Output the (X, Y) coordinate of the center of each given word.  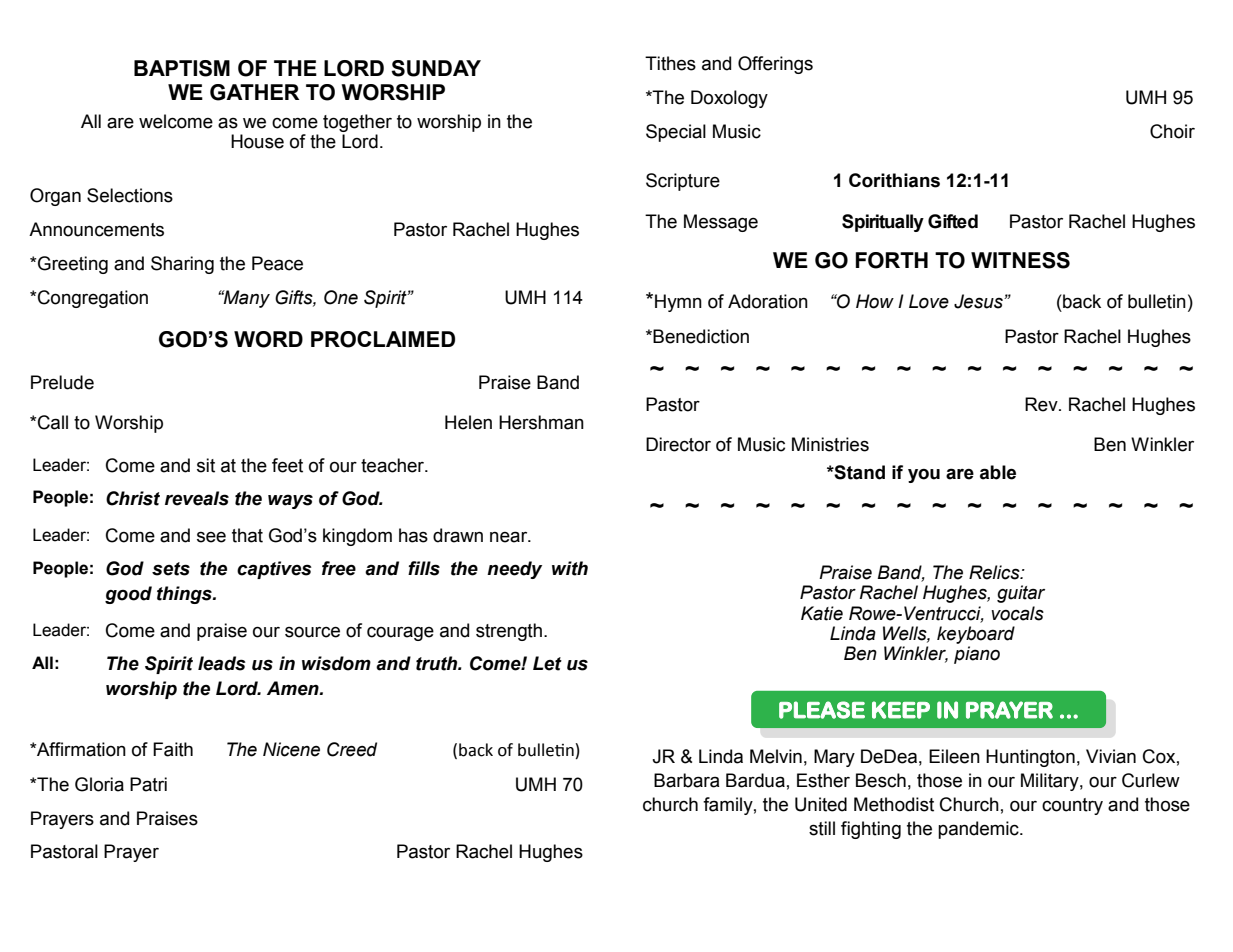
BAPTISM (182, 68)
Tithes (670, 63)
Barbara (687, 780)
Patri (148, 784)
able (998, 472)
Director (678, 444)
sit (206, 465)
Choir (1172, 131)
